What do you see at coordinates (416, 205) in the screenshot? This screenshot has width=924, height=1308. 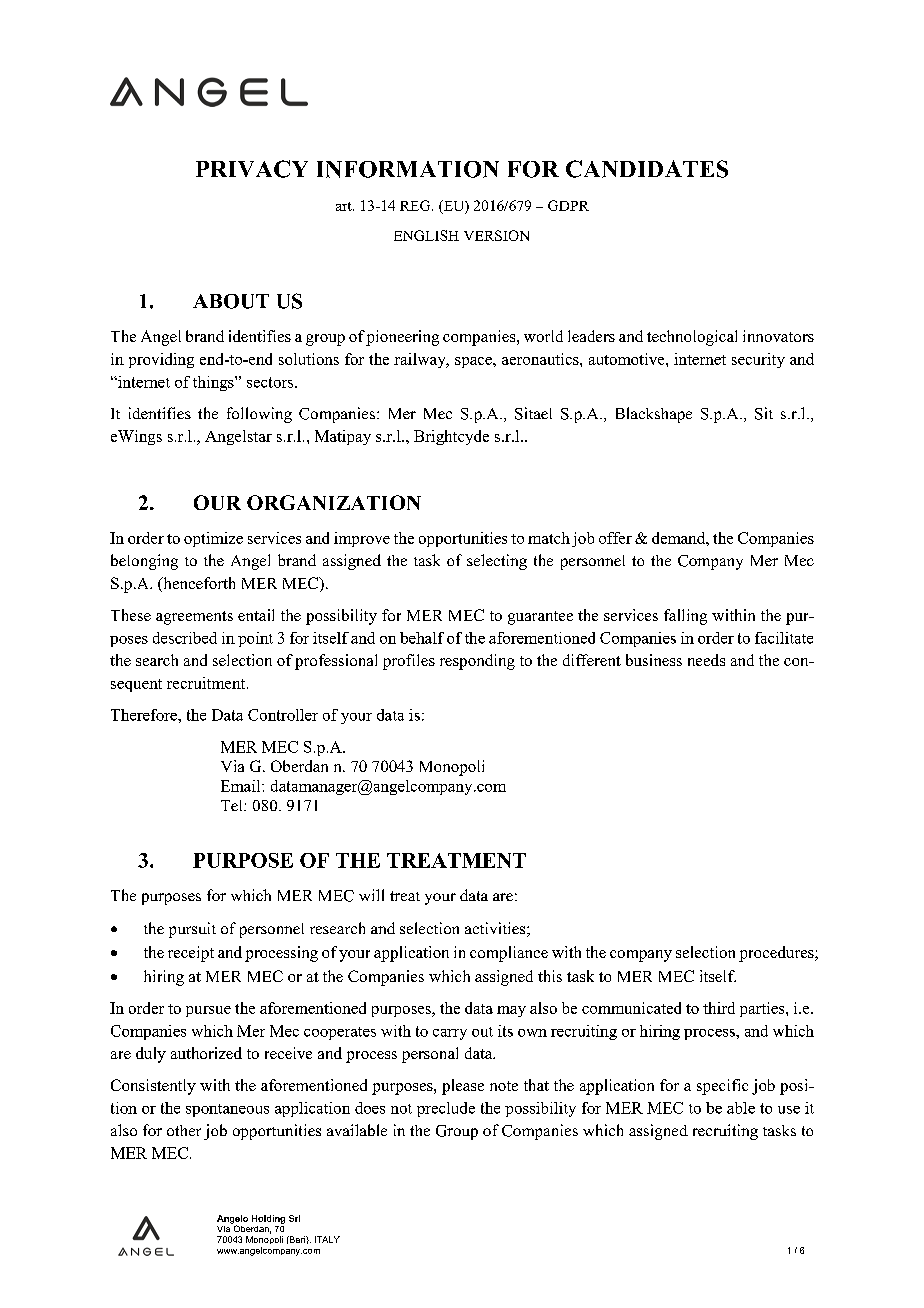 I see `REG` at bounding box center [416, 205].
